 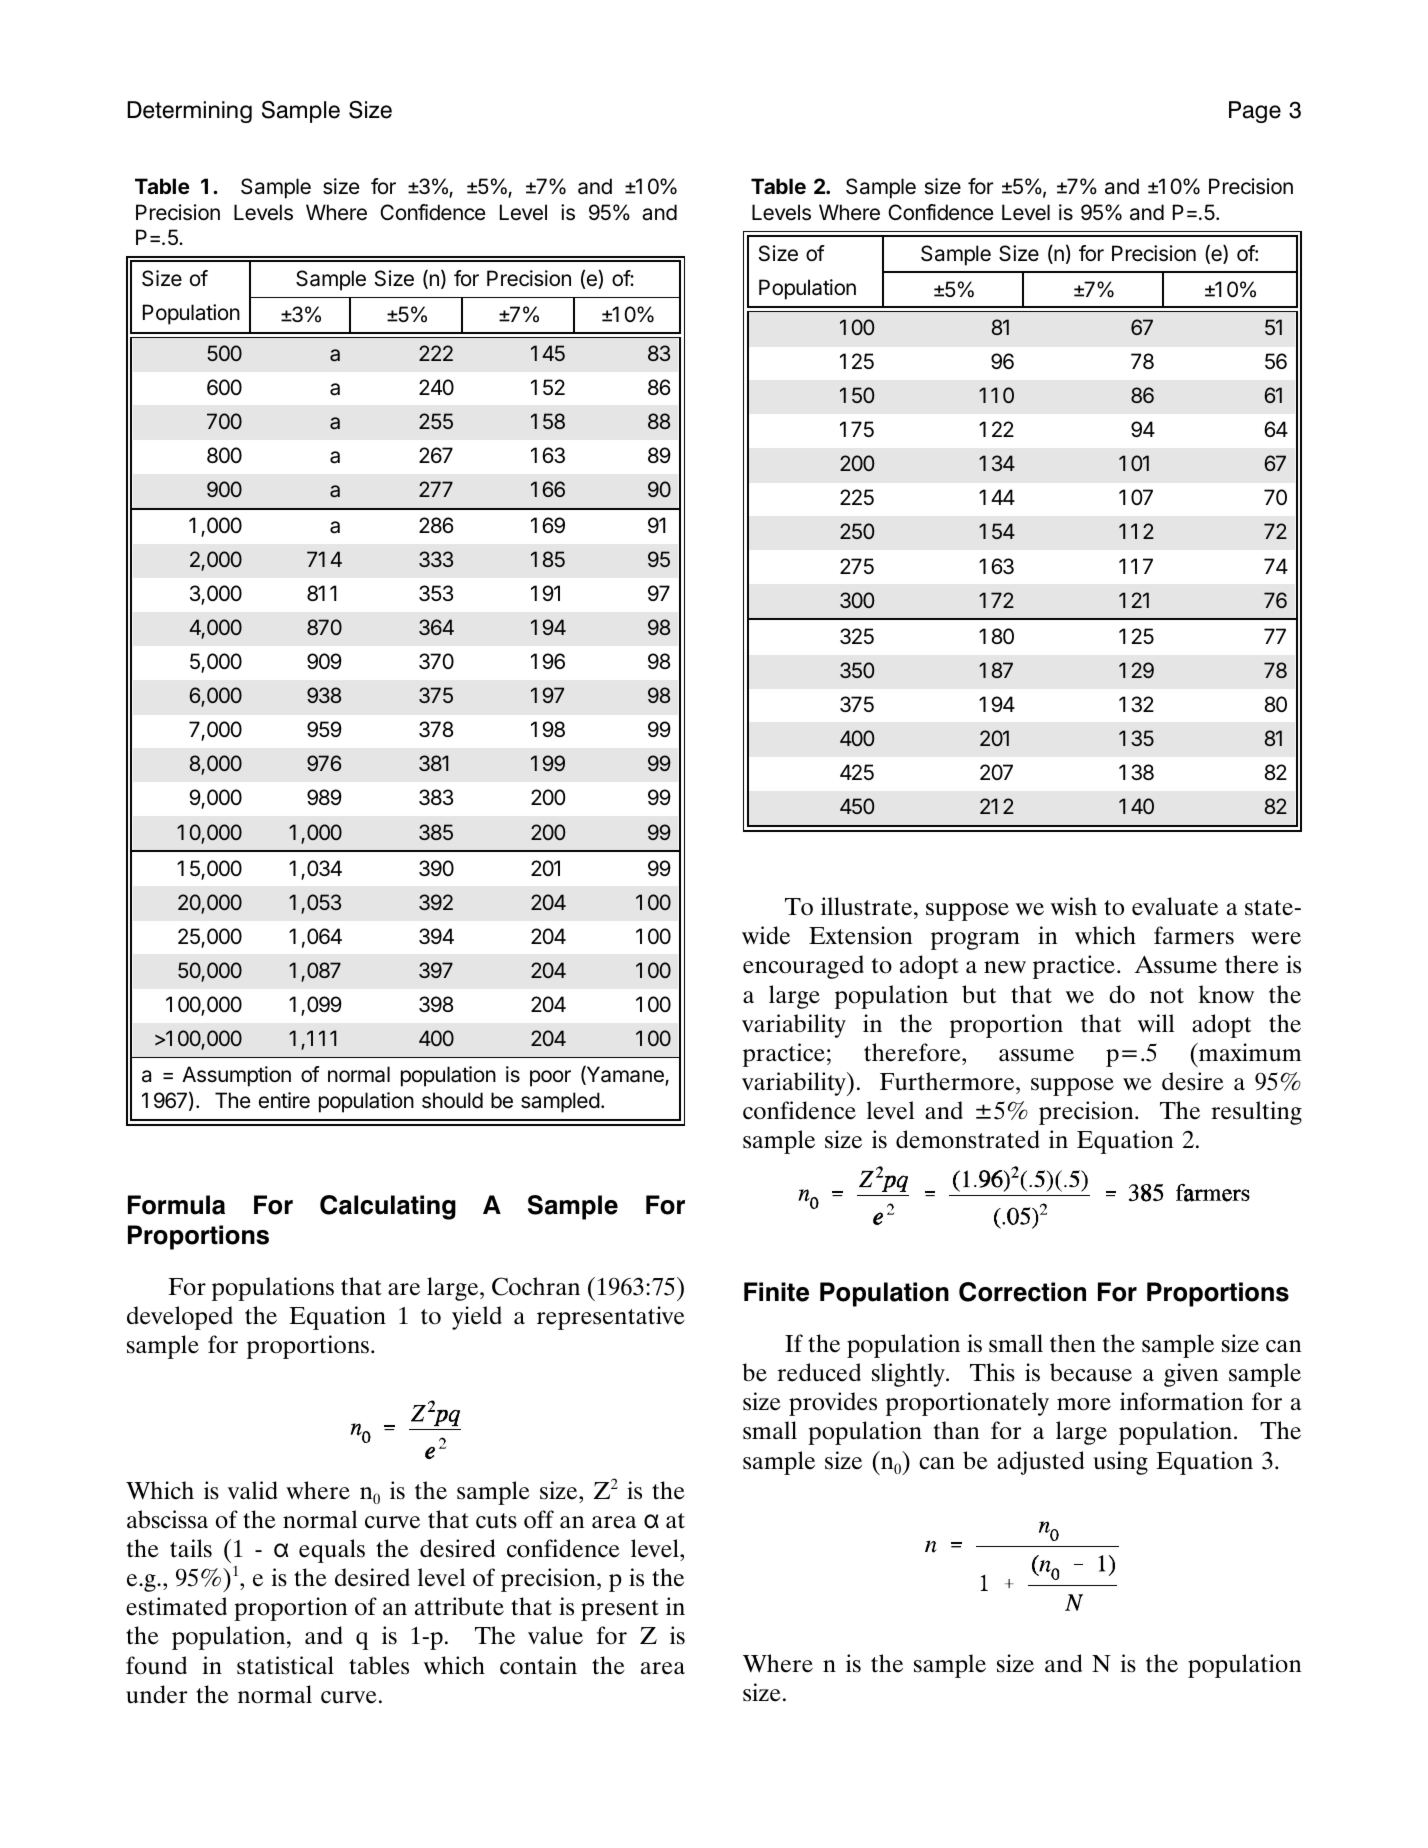 I want to click on Extension, so click(x=861, y=935).
